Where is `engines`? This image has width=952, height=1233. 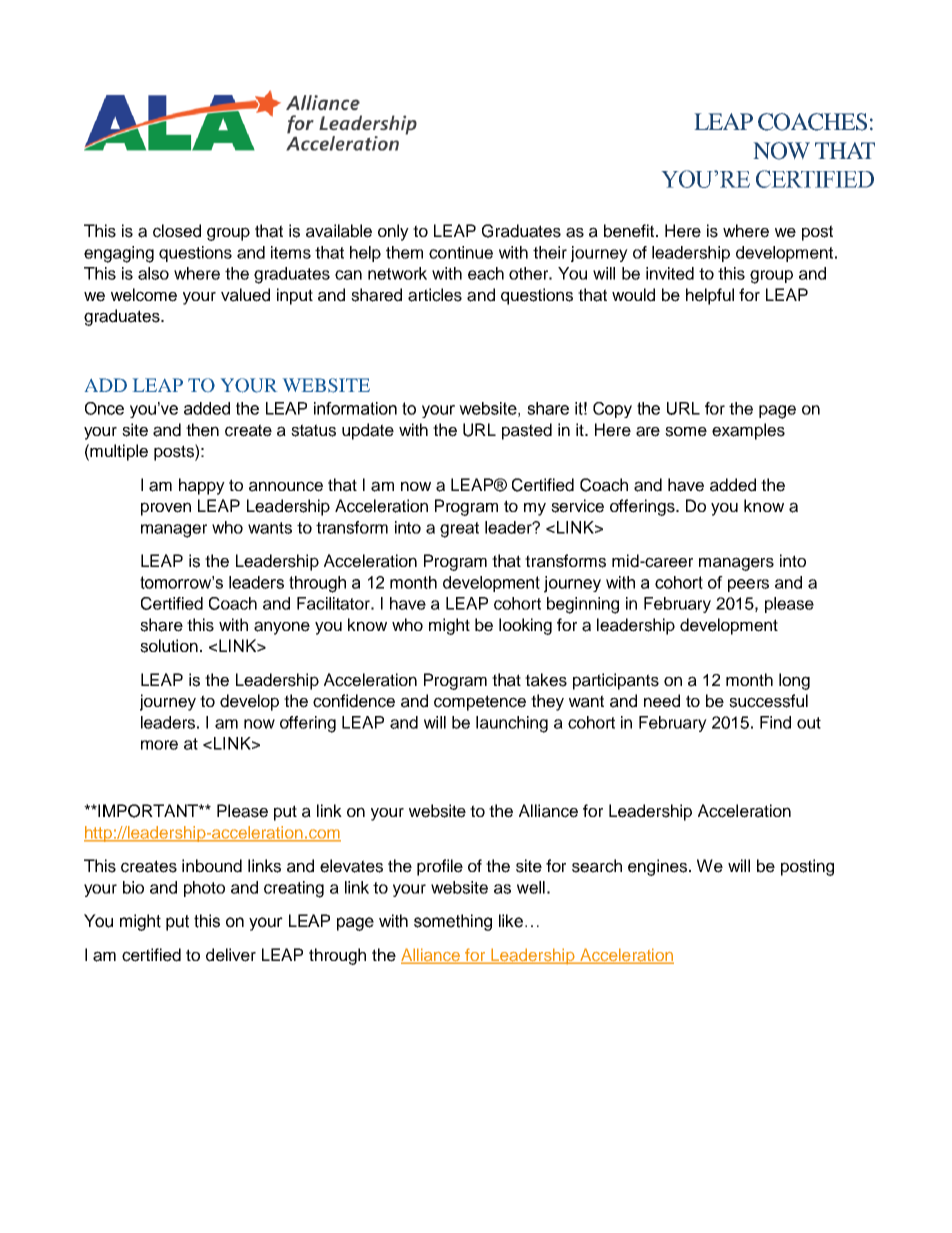 engines is located at coordinates (659, 867).
